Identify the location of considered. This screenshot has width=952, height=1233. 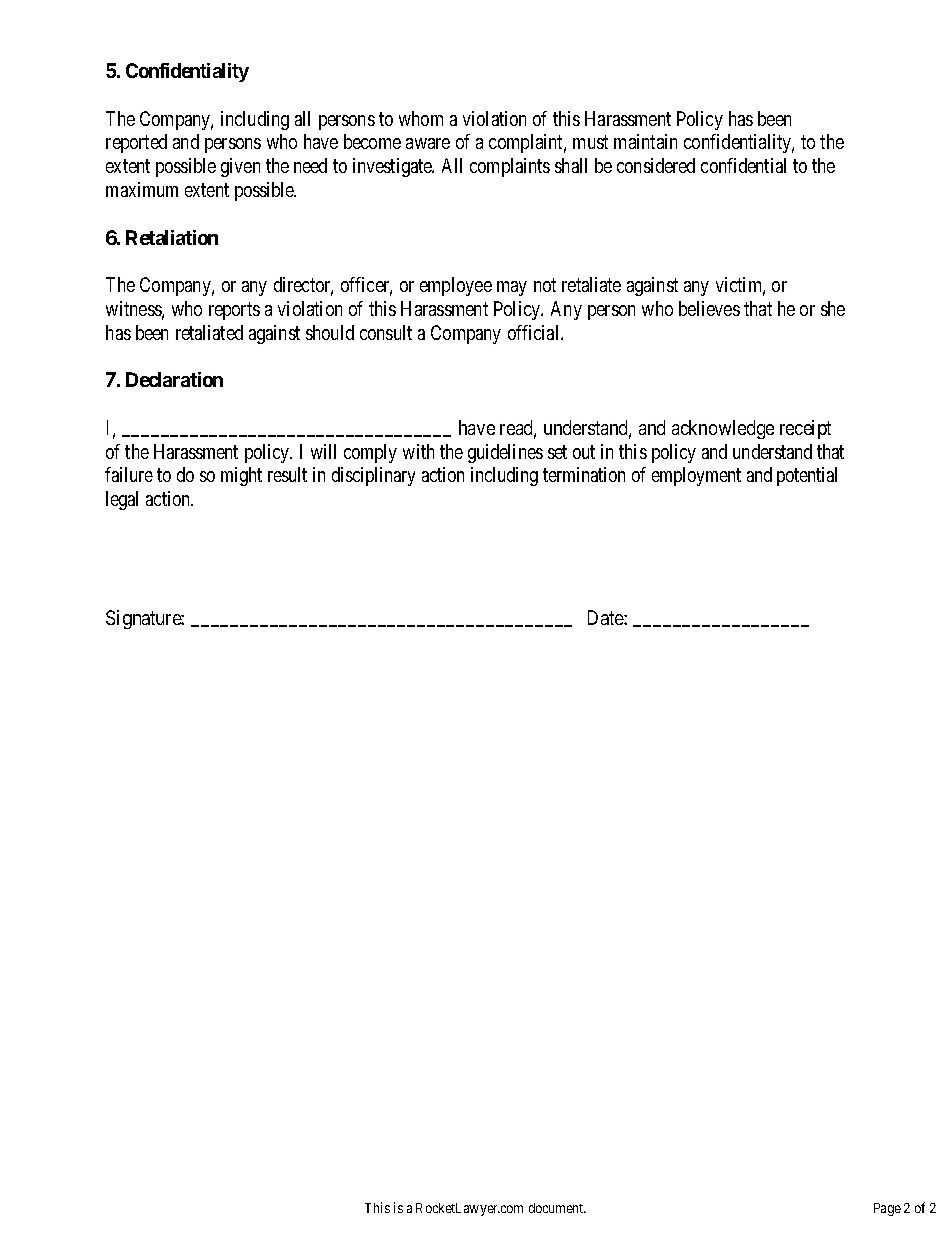
(656, 165).
